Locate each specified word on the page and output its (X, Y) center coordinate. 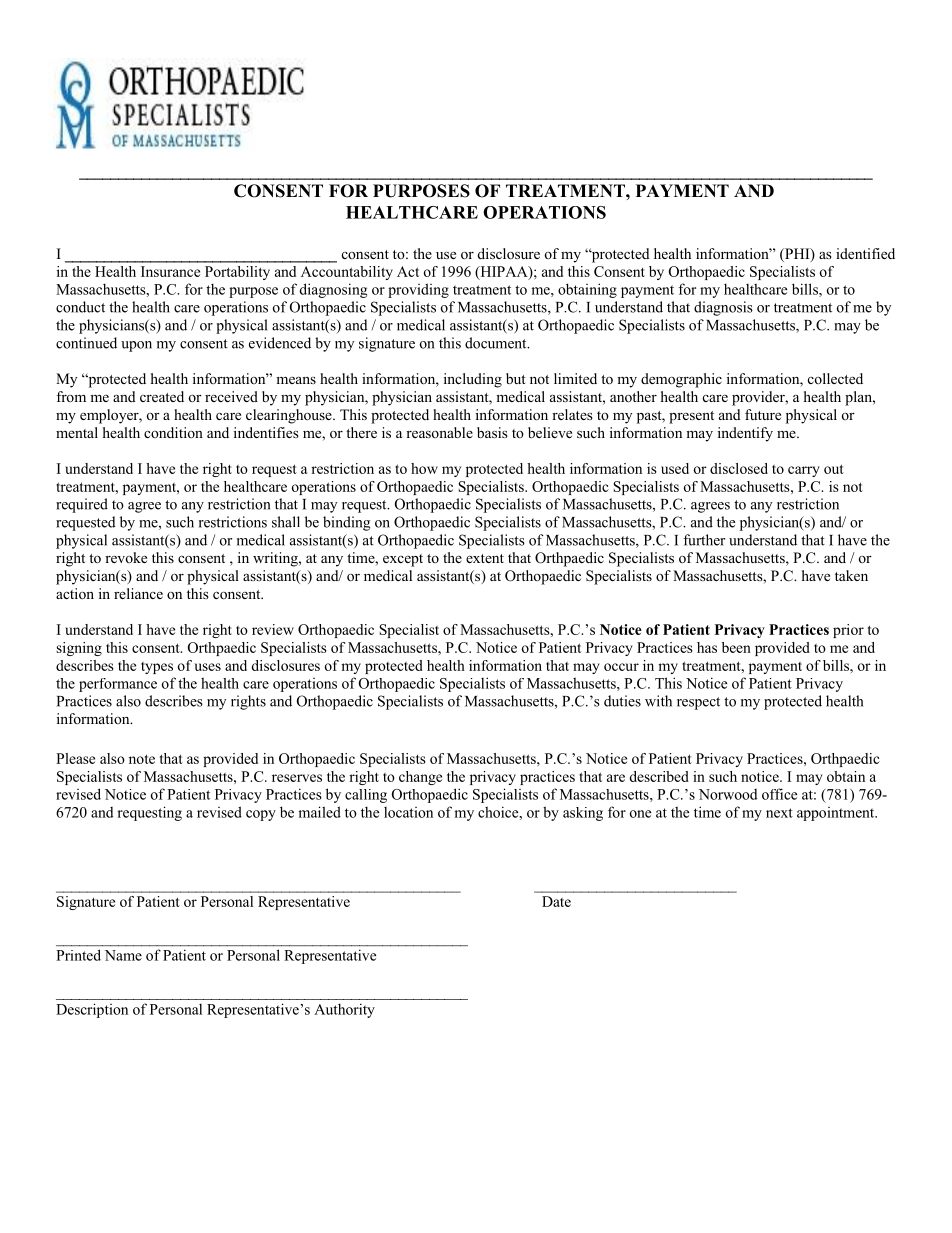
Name (123, 955)
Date (556, 901)
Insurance (170, 271)
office (779, 794)
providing (418, 290)
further (704, 540)
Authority (344, 1010)
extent (485, 558)
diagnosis (723, 308)
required (82, 505)
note (142, 759)
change (420, 778)
